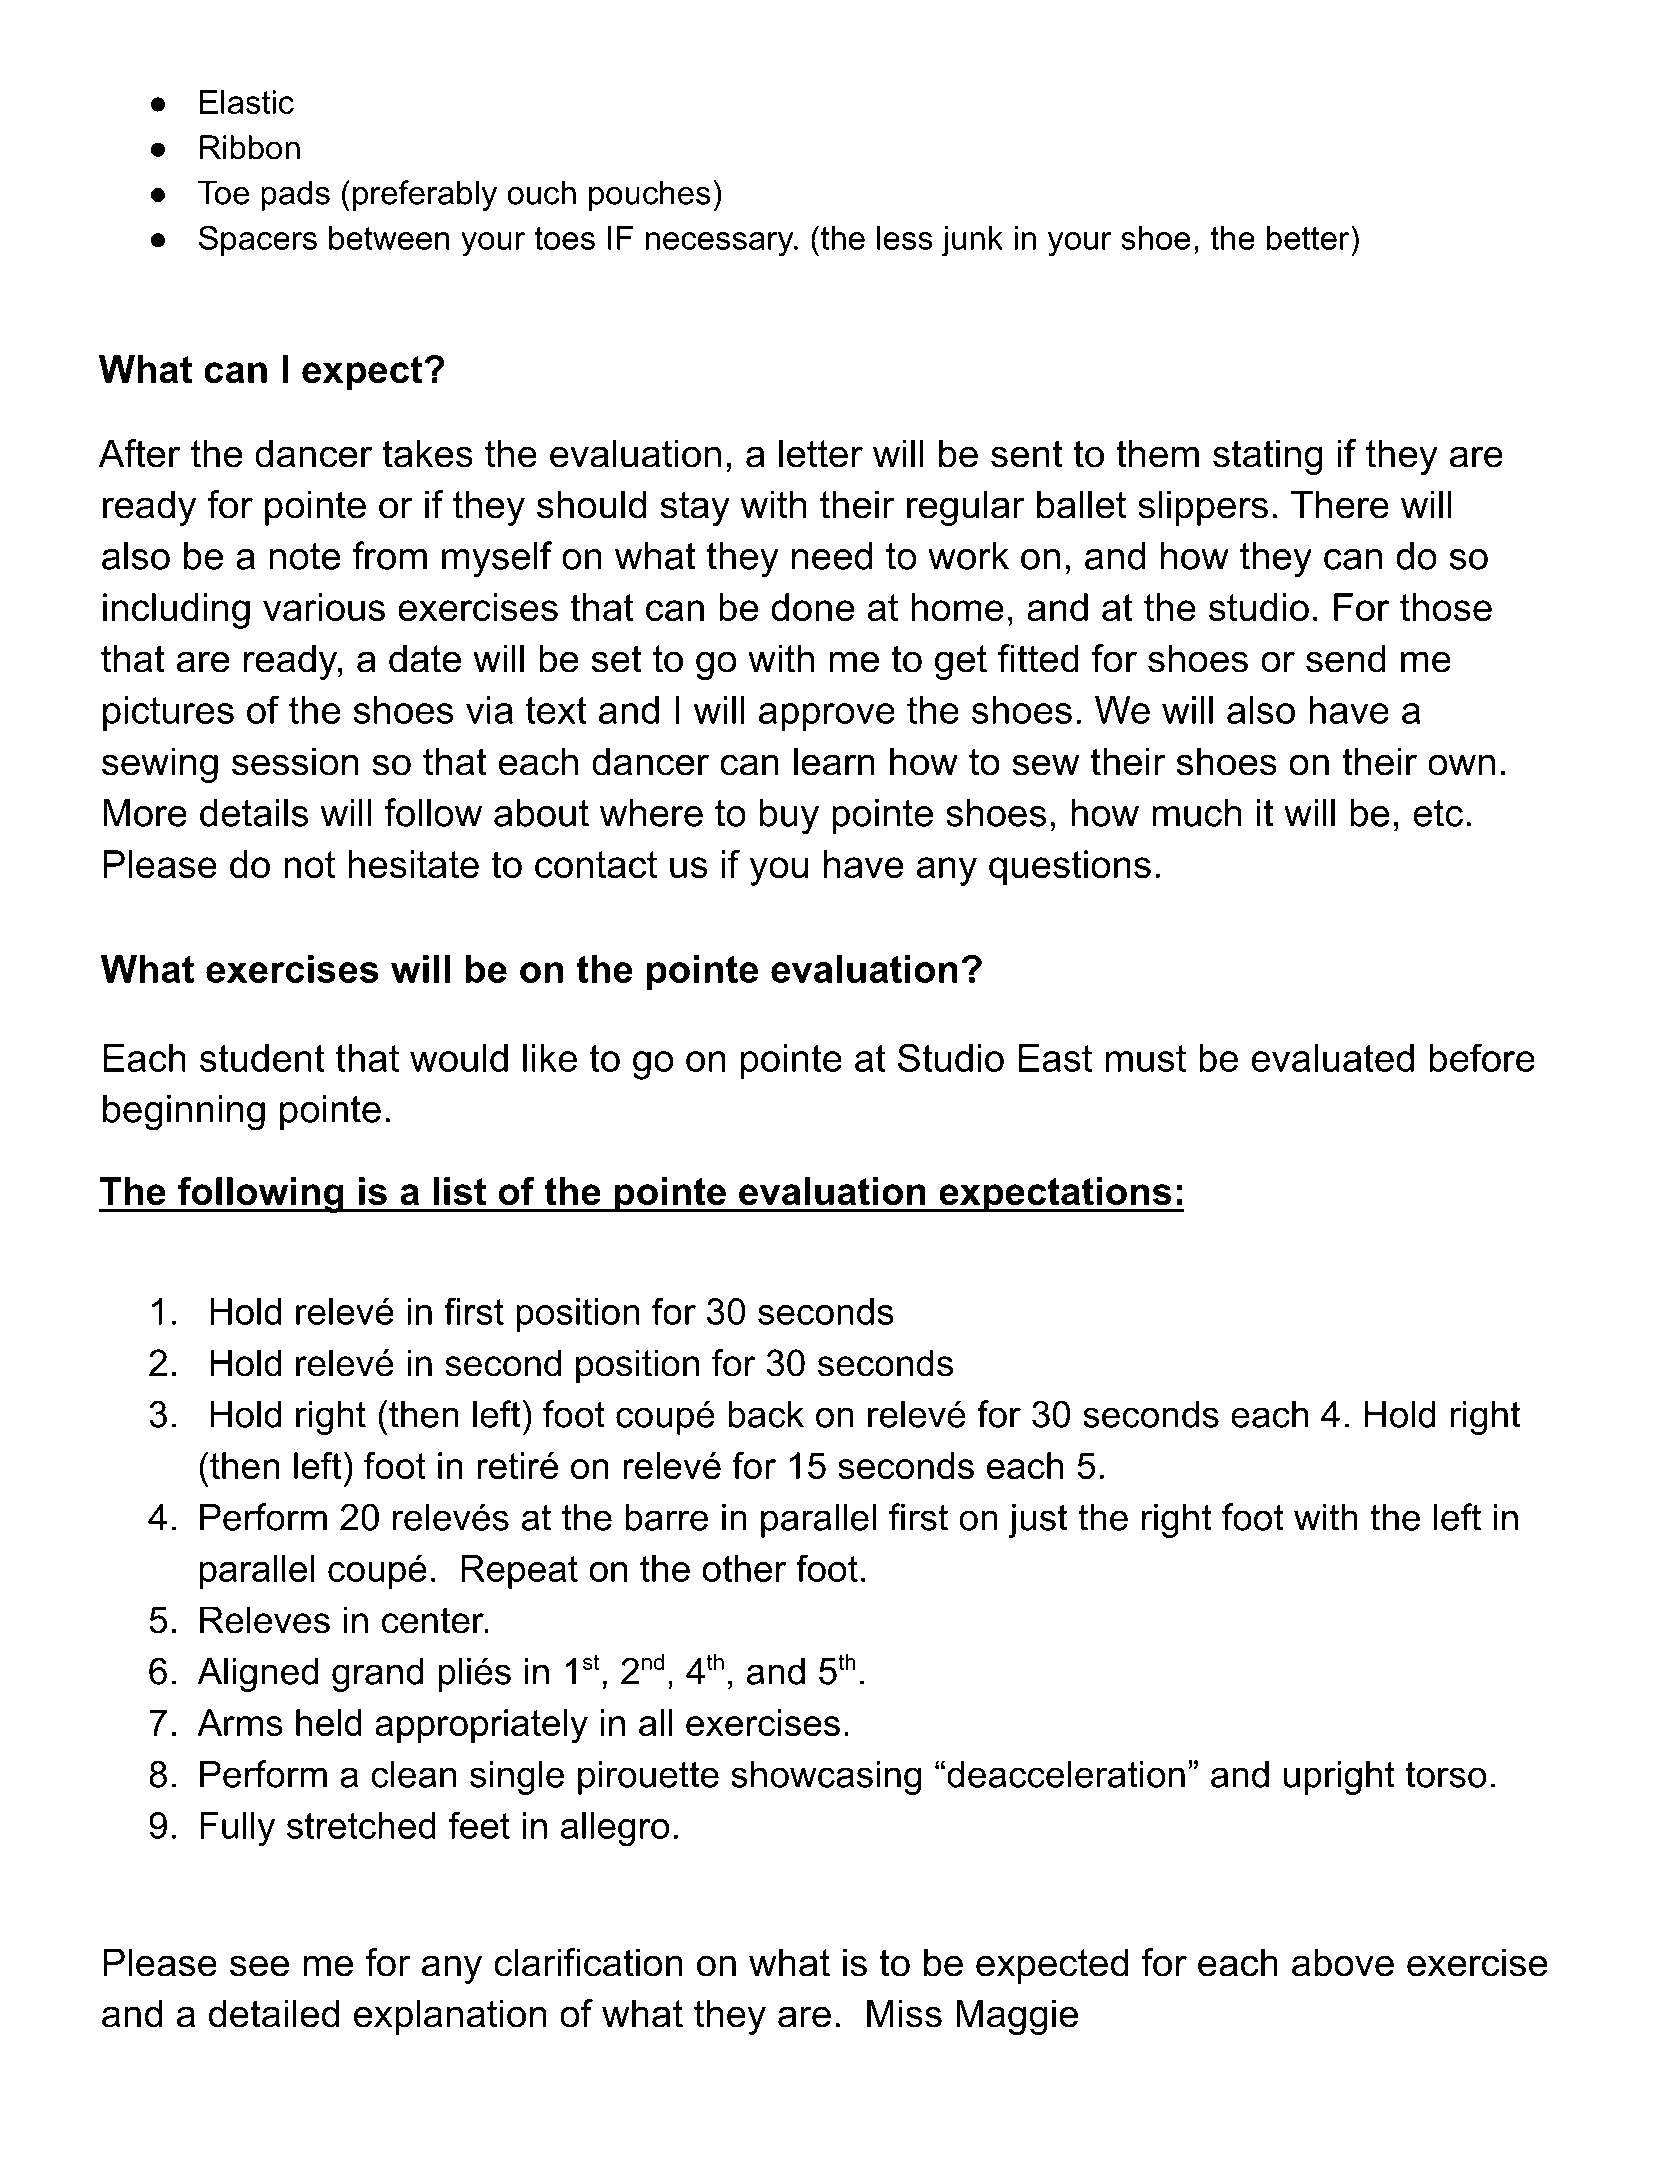 This image has height=2171, width=1678. What do you see at coordinates (1308, 238) in the image?
I see `better` at bounding box center [1308, 238].
